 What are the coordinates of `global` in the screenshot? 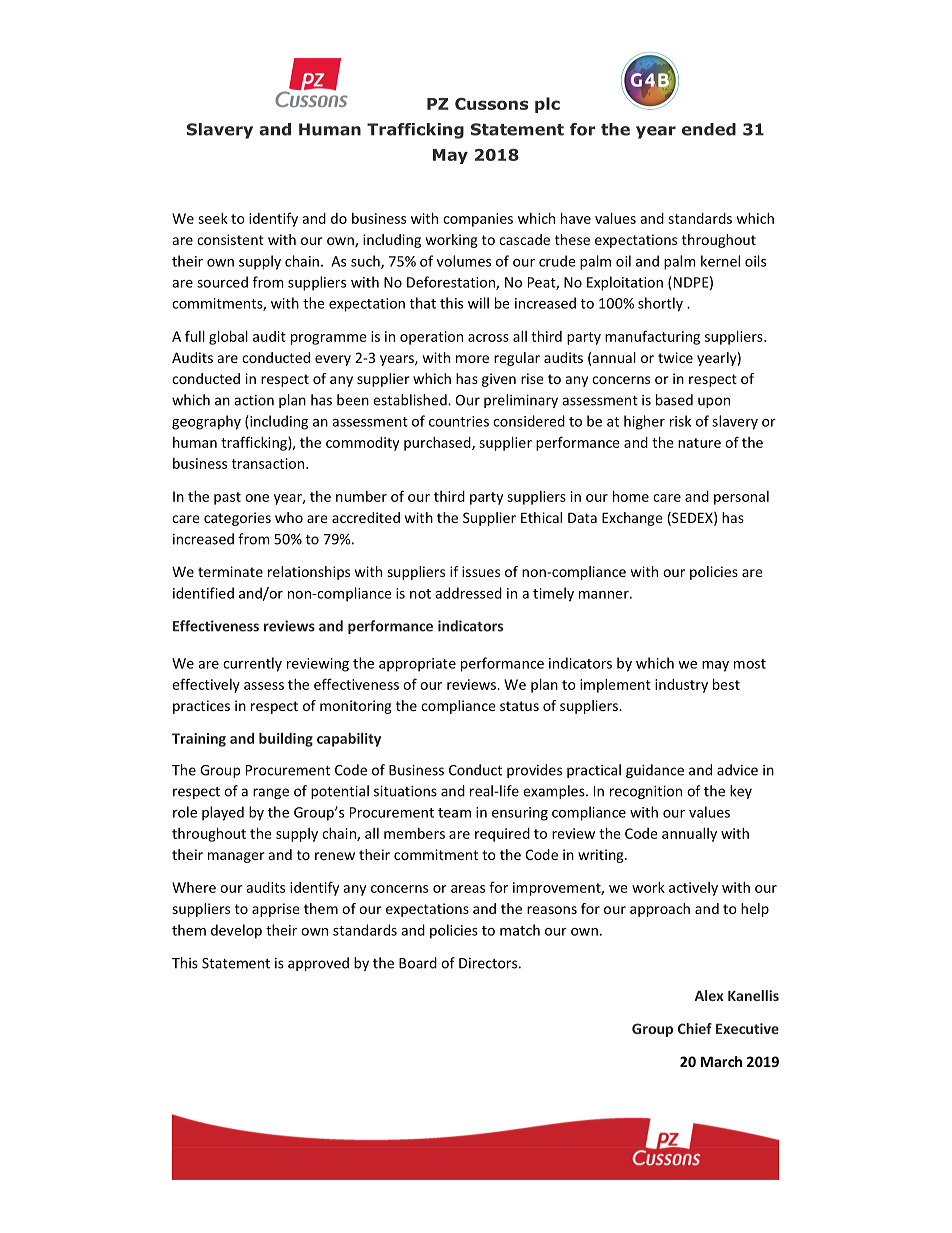 It's located at (228, 337).
